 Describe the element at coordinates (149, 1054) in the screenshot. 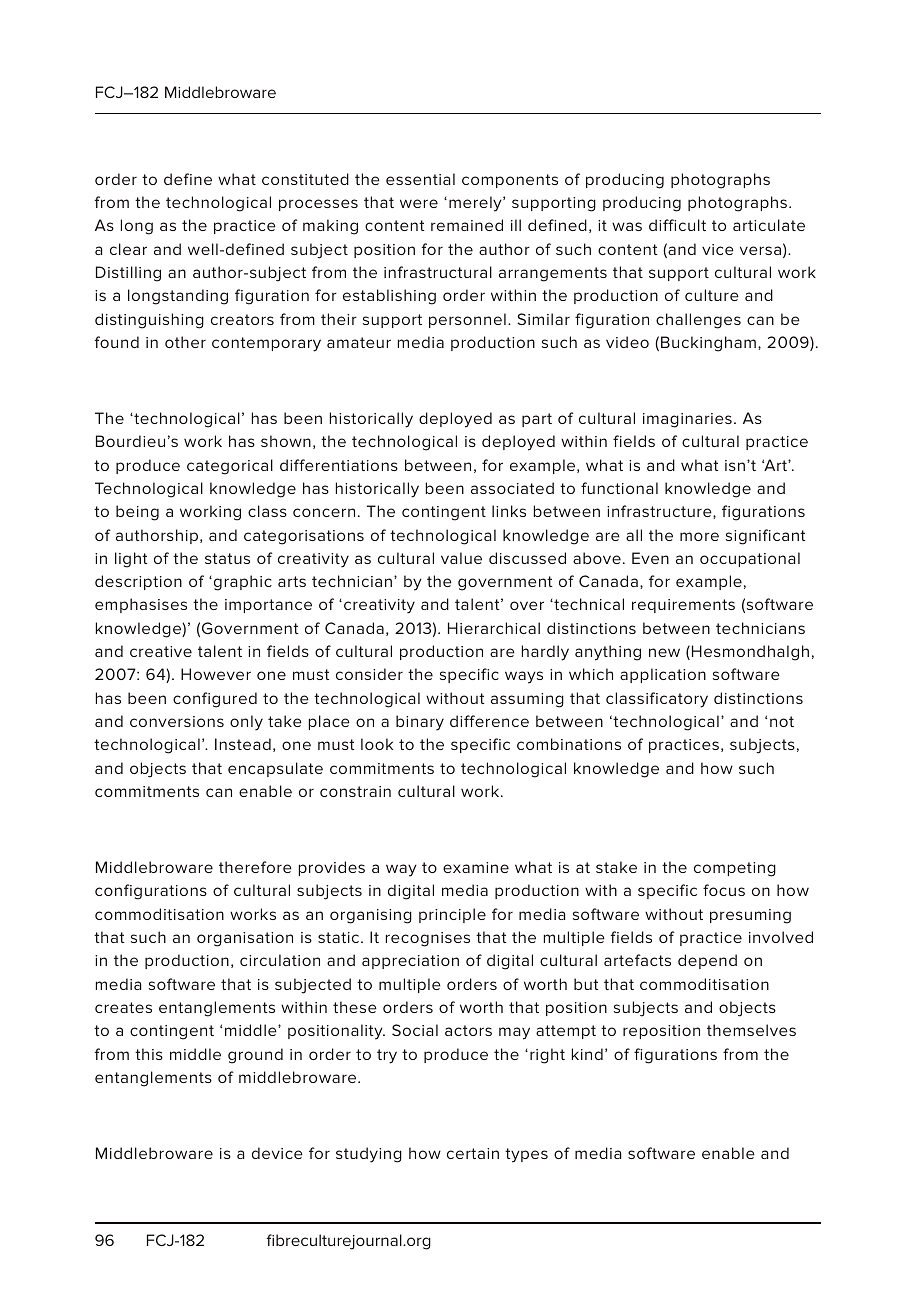

I see `this` at that location.
